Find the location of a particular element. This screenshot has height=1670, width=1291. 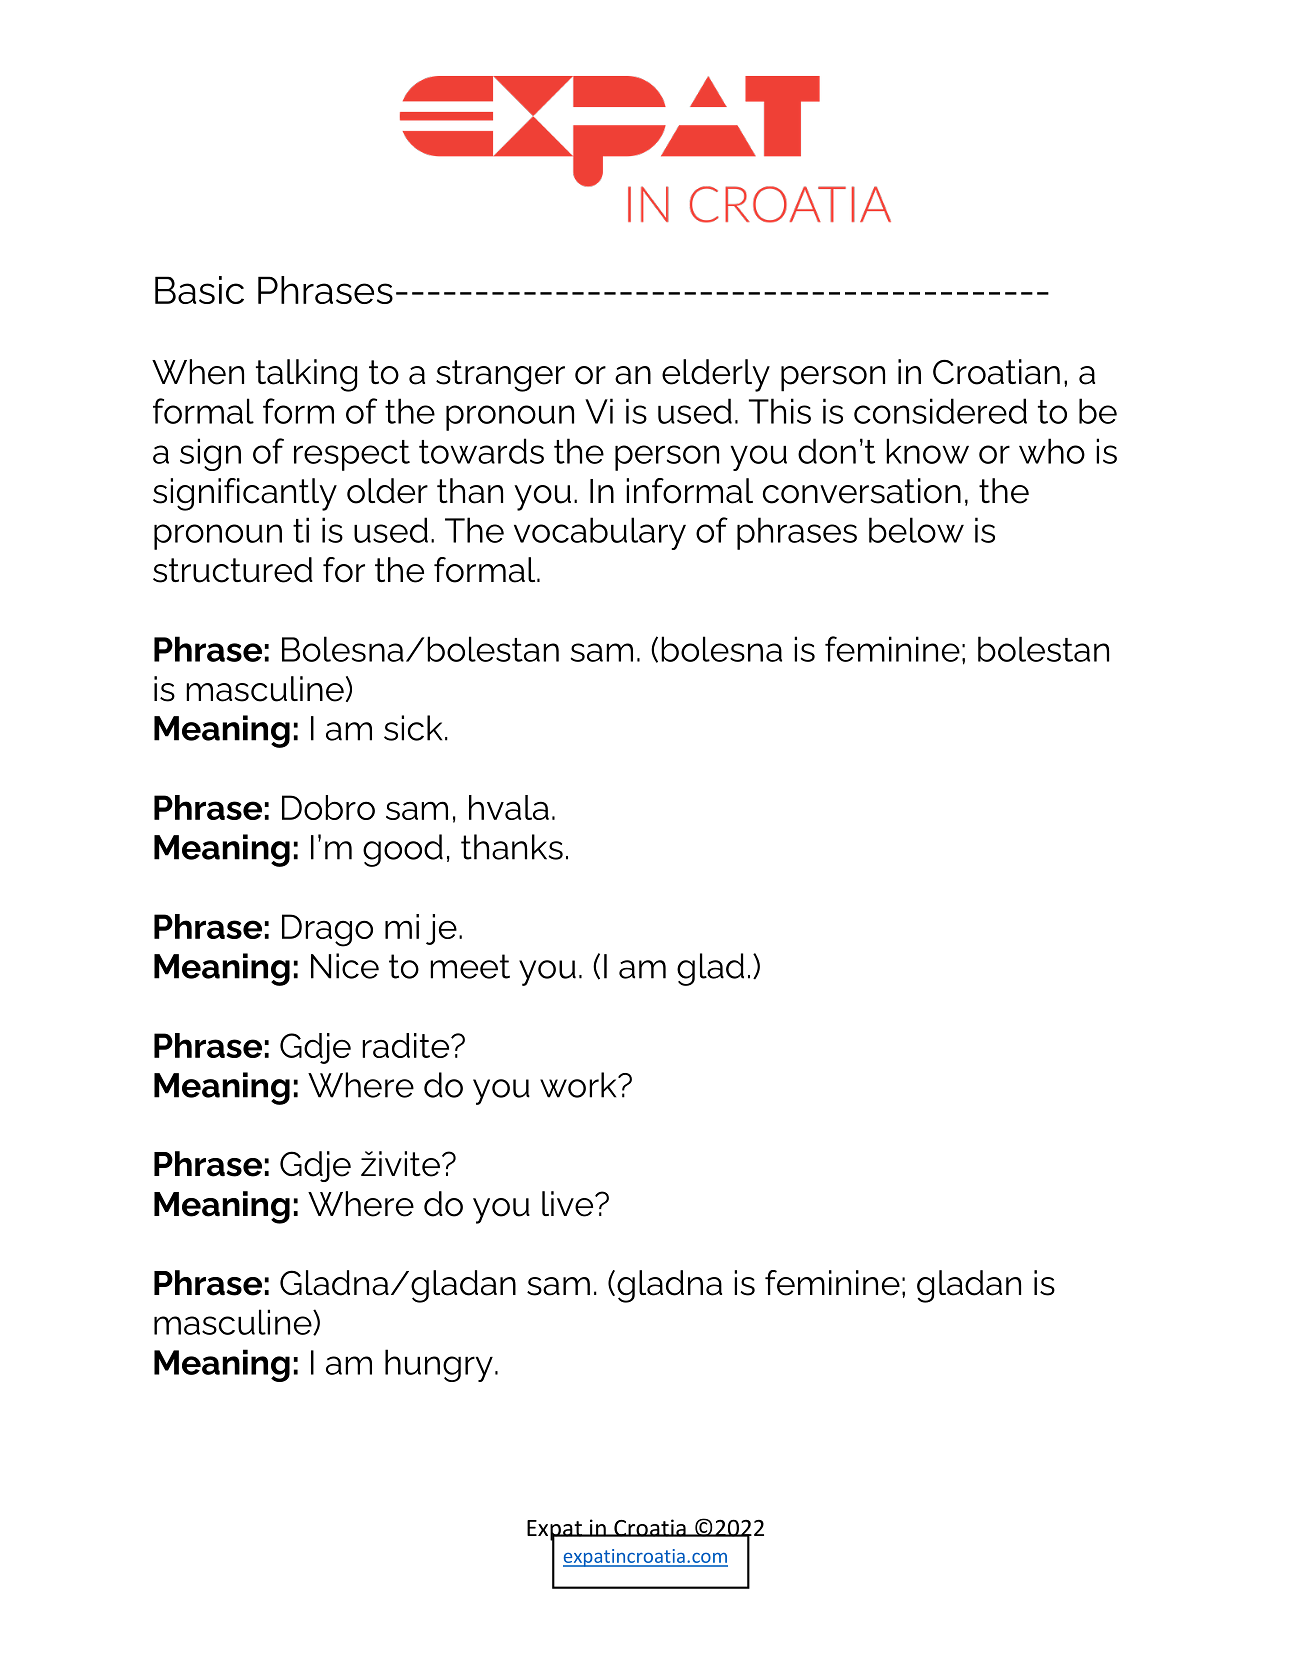

talking is located at coordinates (306, 375).
